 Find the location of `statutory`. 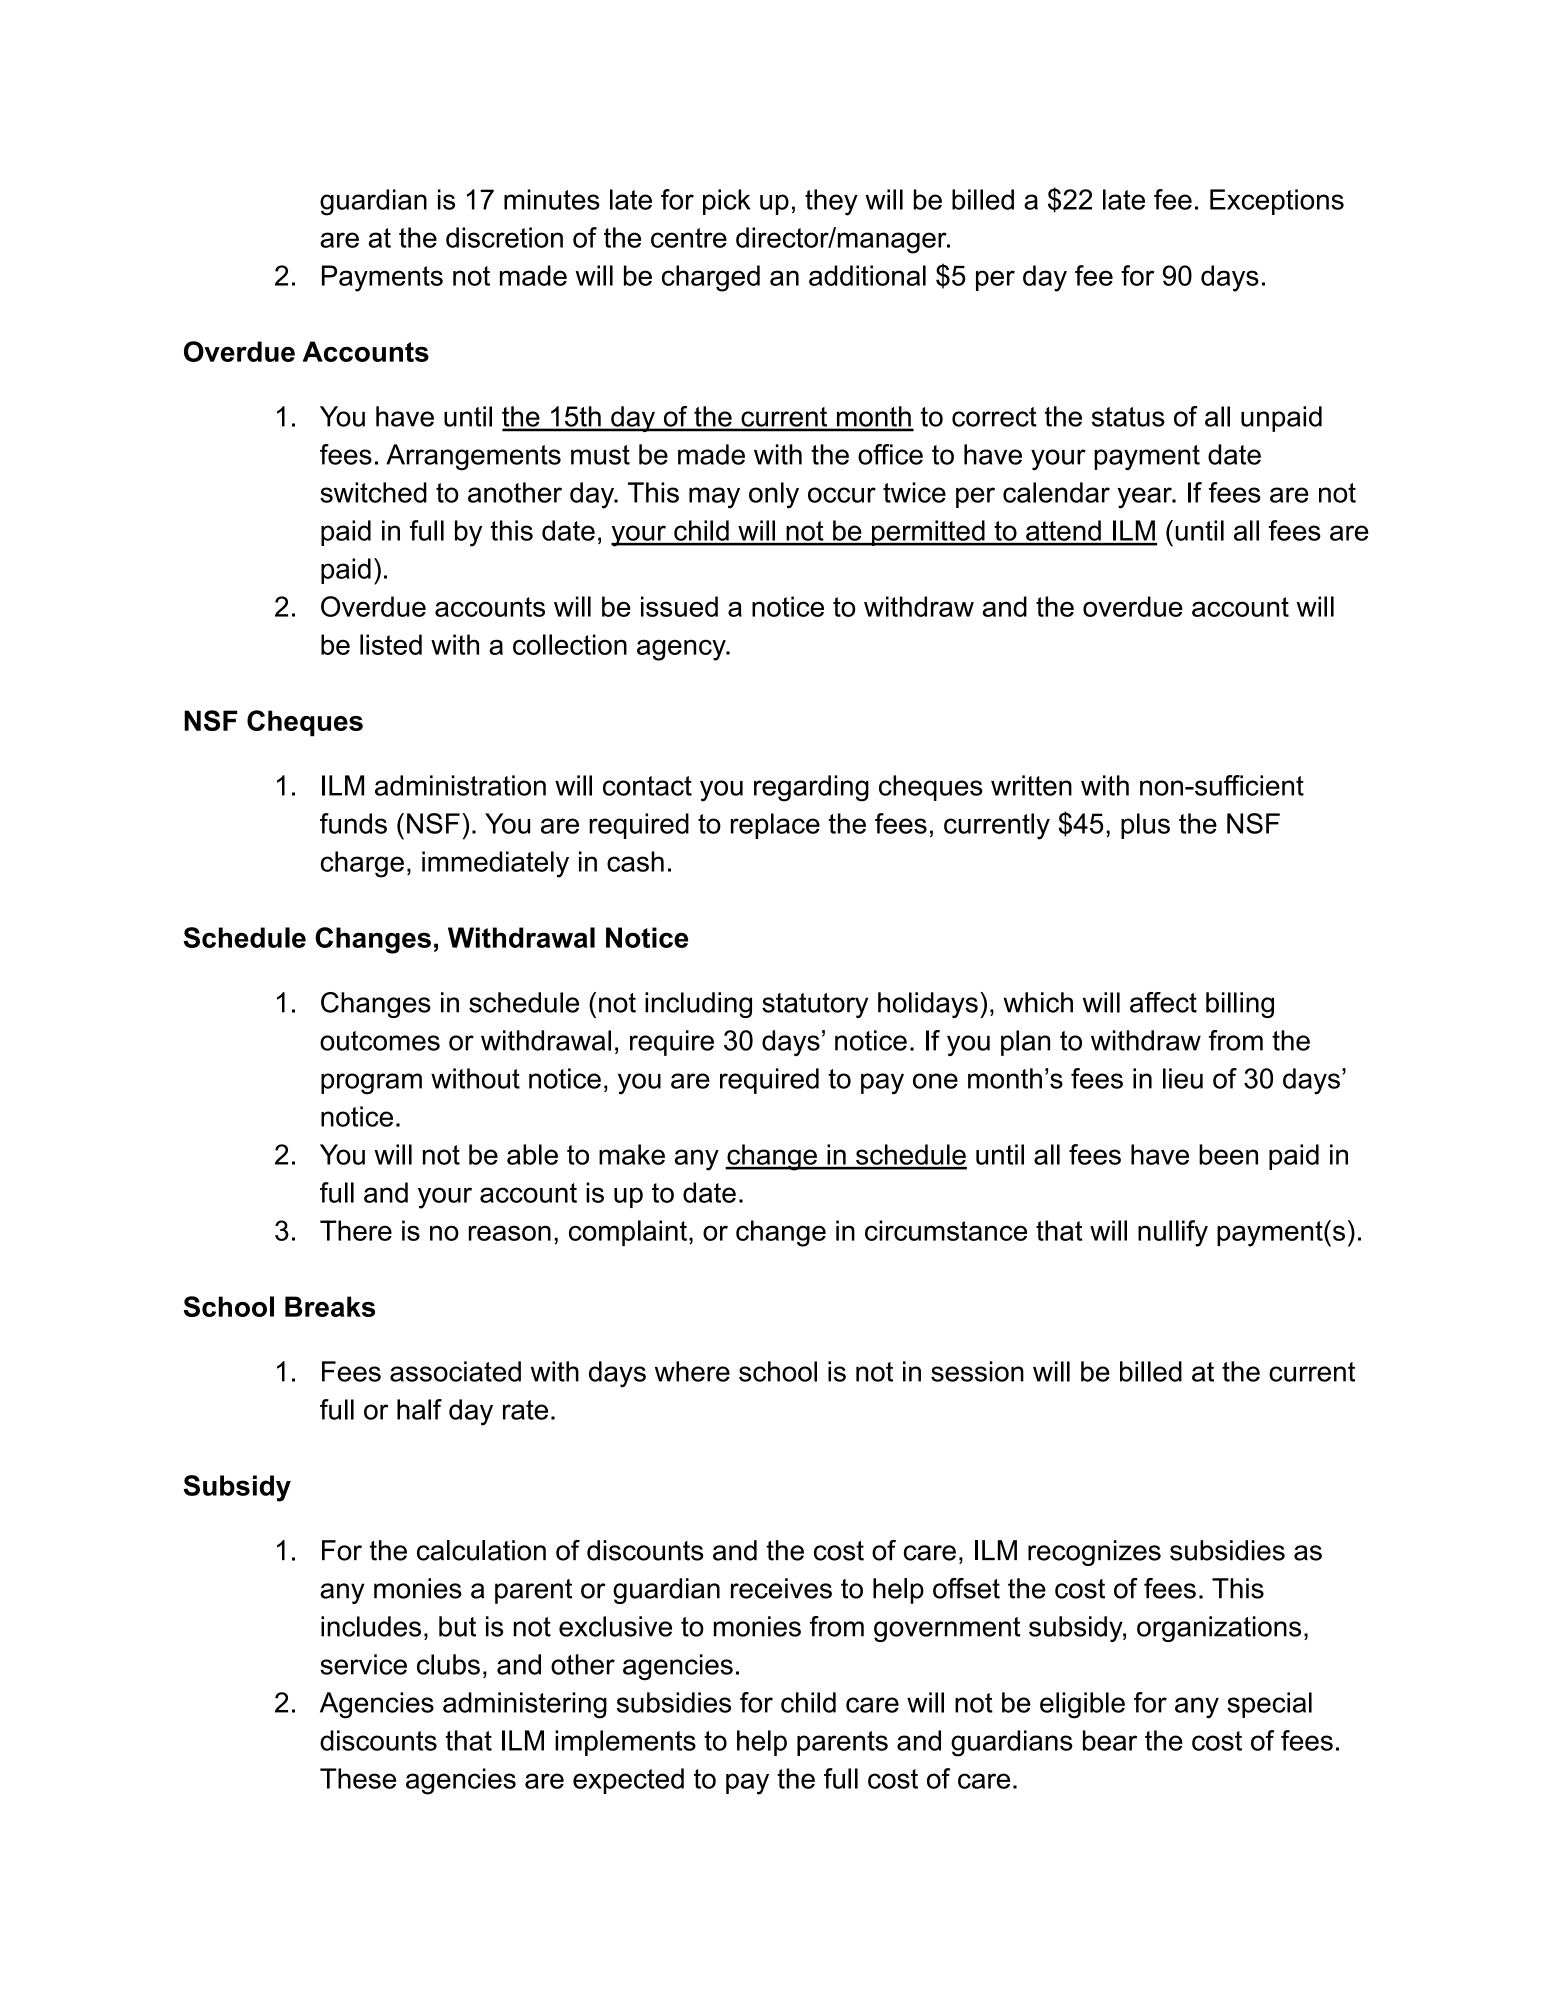

statutory is located at coordinates (815, 1005).
